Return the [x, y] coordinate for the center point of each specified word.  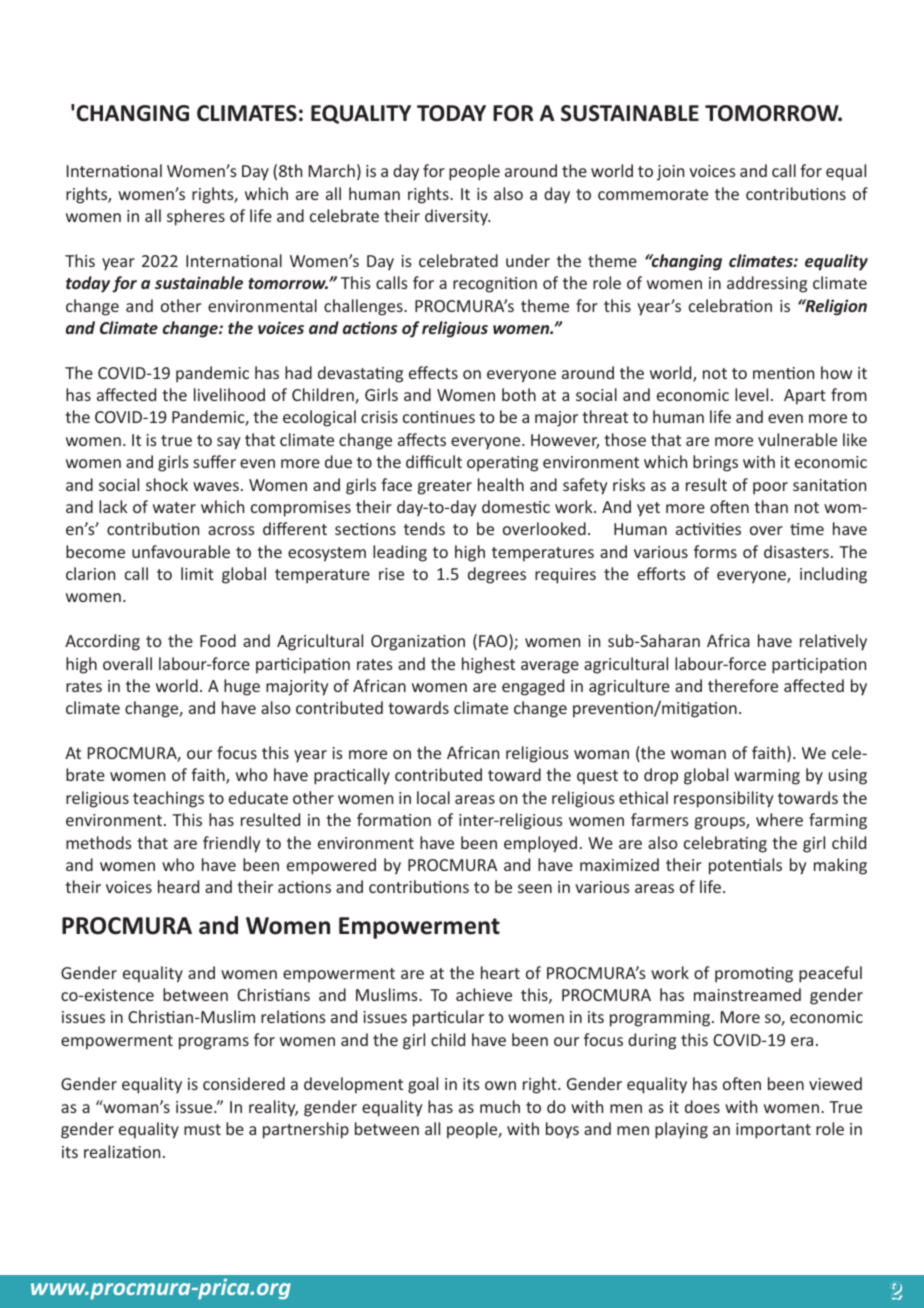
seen [535, 888]
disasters [796, 551]
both [519, 394]
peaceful [830, 974]
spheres [196, 217]
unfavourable [181, 551]
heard [178, 886]
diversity [457, 217]
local [433, 797]
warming [767, 777]
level [751, 394]
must [202, 1129]
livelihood [229, 394]
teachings [168, 799]
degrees [497, 575]
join [670, 173]
